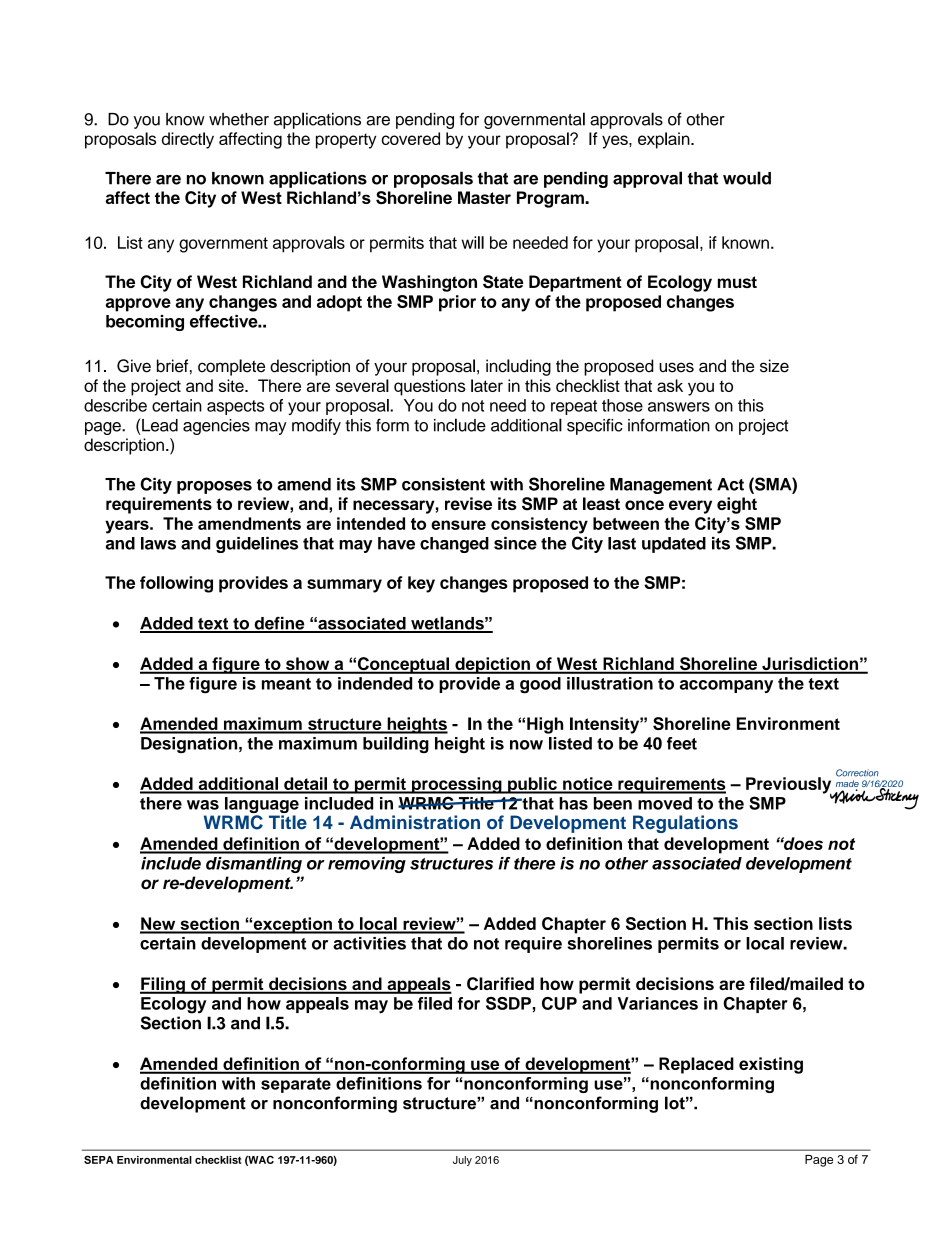 The image size is (952, 1233). Describe the element at coordinates (443, 484) in the image. I see `consistent` at that location.
